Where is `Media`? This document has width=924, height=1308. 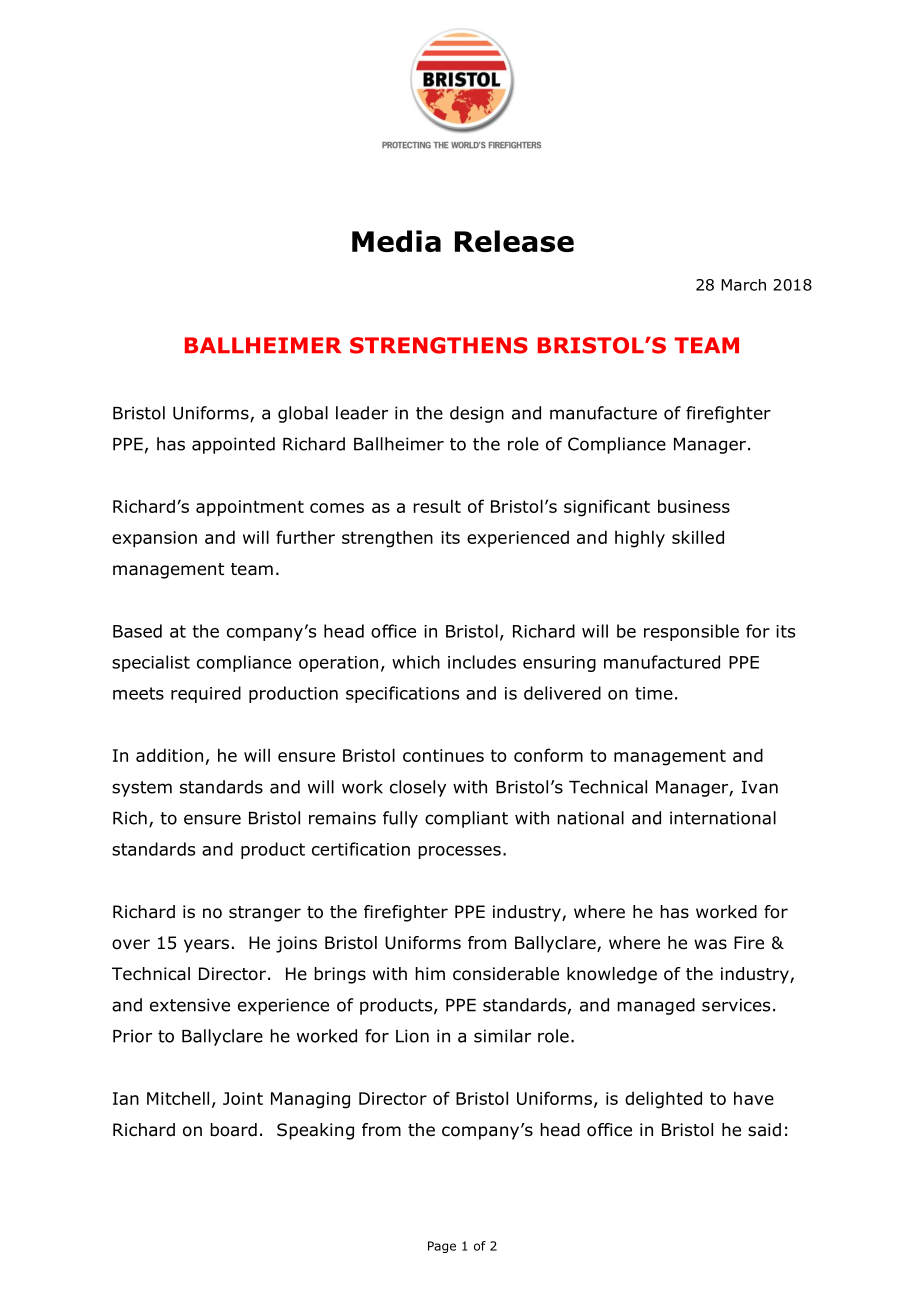 Media is located at coordinates (396, 241).
